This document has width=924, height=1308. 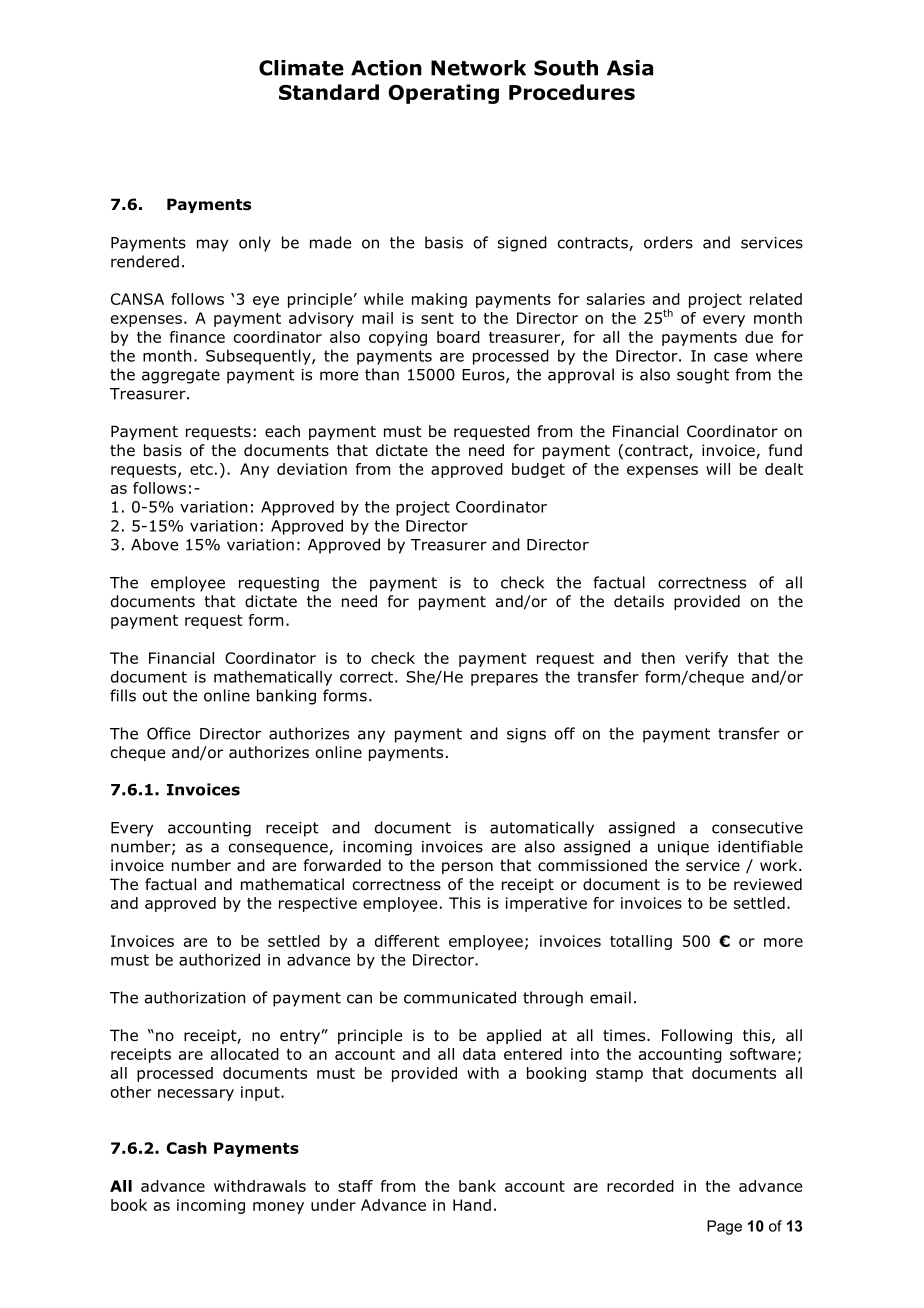 I want to click on Cash, so click(x=187, y=1148).
